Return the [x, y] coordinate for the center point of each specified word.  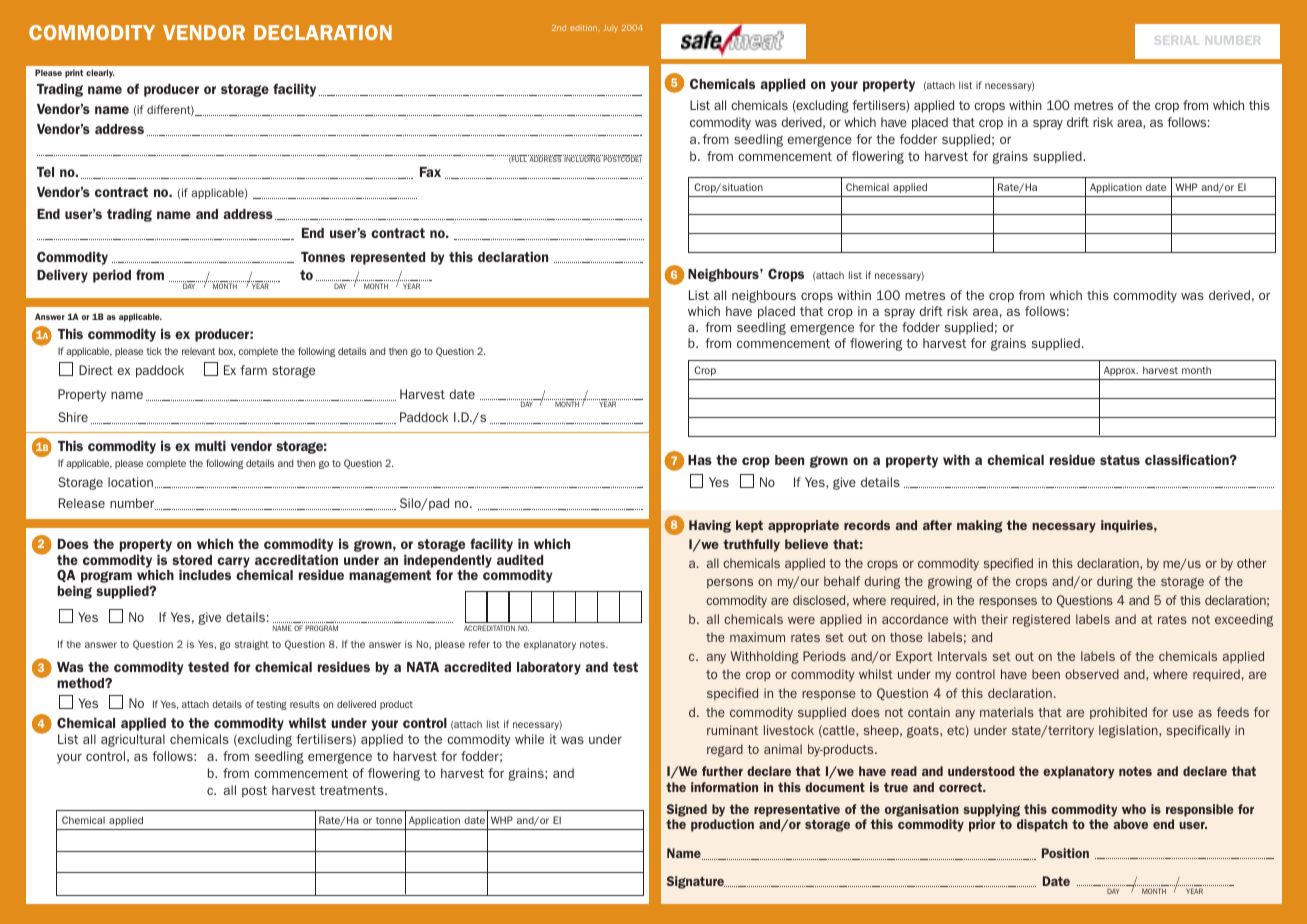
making [980, 526]
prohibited [1118, 713]
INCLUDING [583, 158]
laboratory [549, 668]
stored [192, 560]
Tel [45, 172]
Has [700, 460]
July [610, 29]
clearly [100, 73]
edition [584, 28]
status [1120, 460]
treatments [353, 790]
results [305, 704]
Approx [1121, 371]
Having [710, 526]
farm [253, 370]
